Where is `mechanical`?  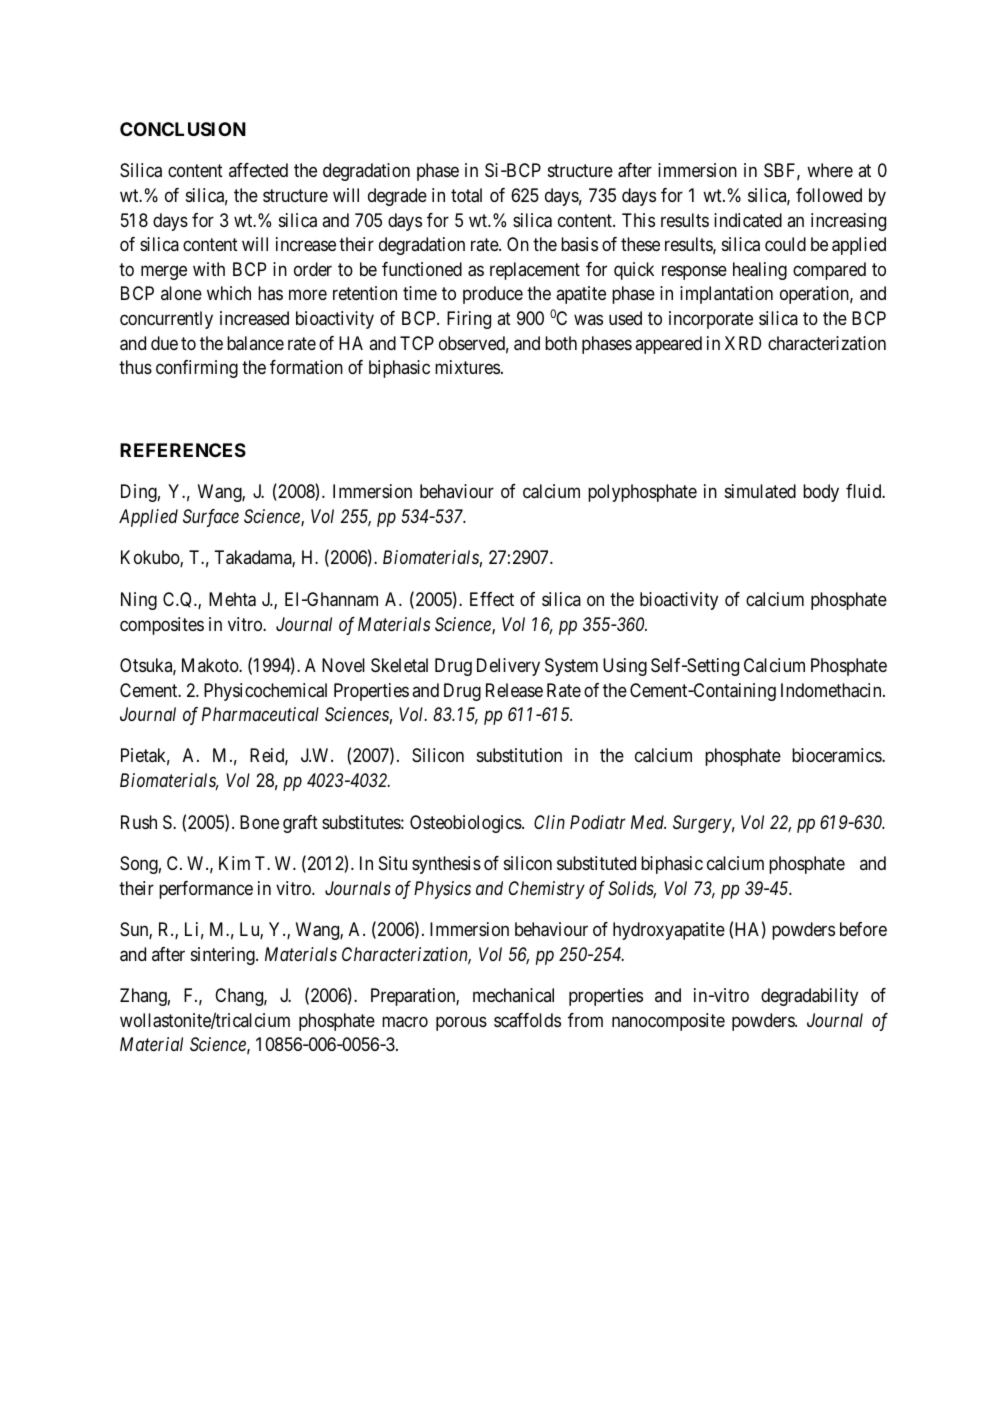
mechanical is located at coordinates (513, 995).
